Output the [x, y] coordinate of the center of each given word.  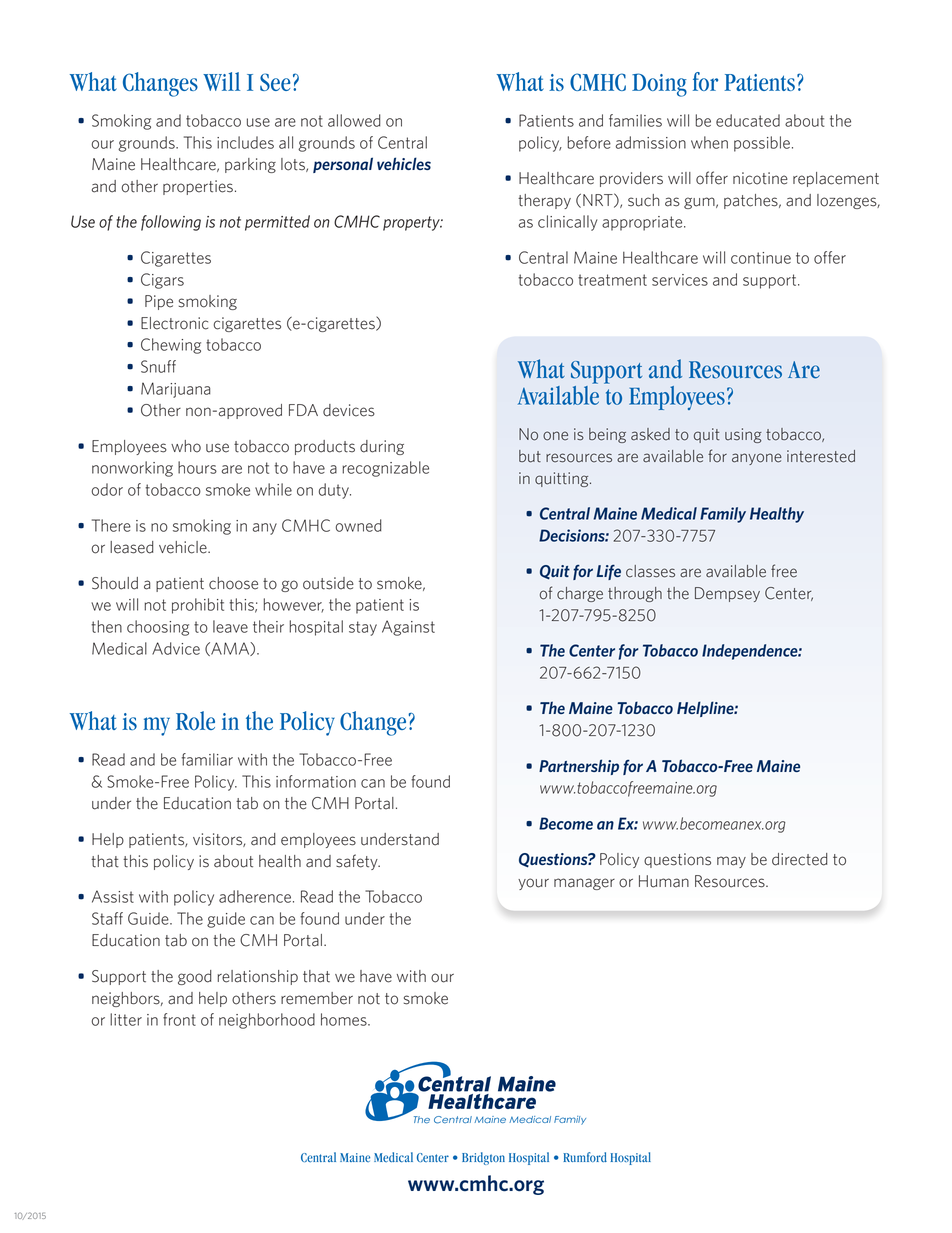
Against [408, 628]
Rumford [585, 1157]
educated [748, 120]
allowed [354, 120]
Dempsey [727, 594]
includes [245, 142]
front [179, 1019]
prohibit [198, 606]
